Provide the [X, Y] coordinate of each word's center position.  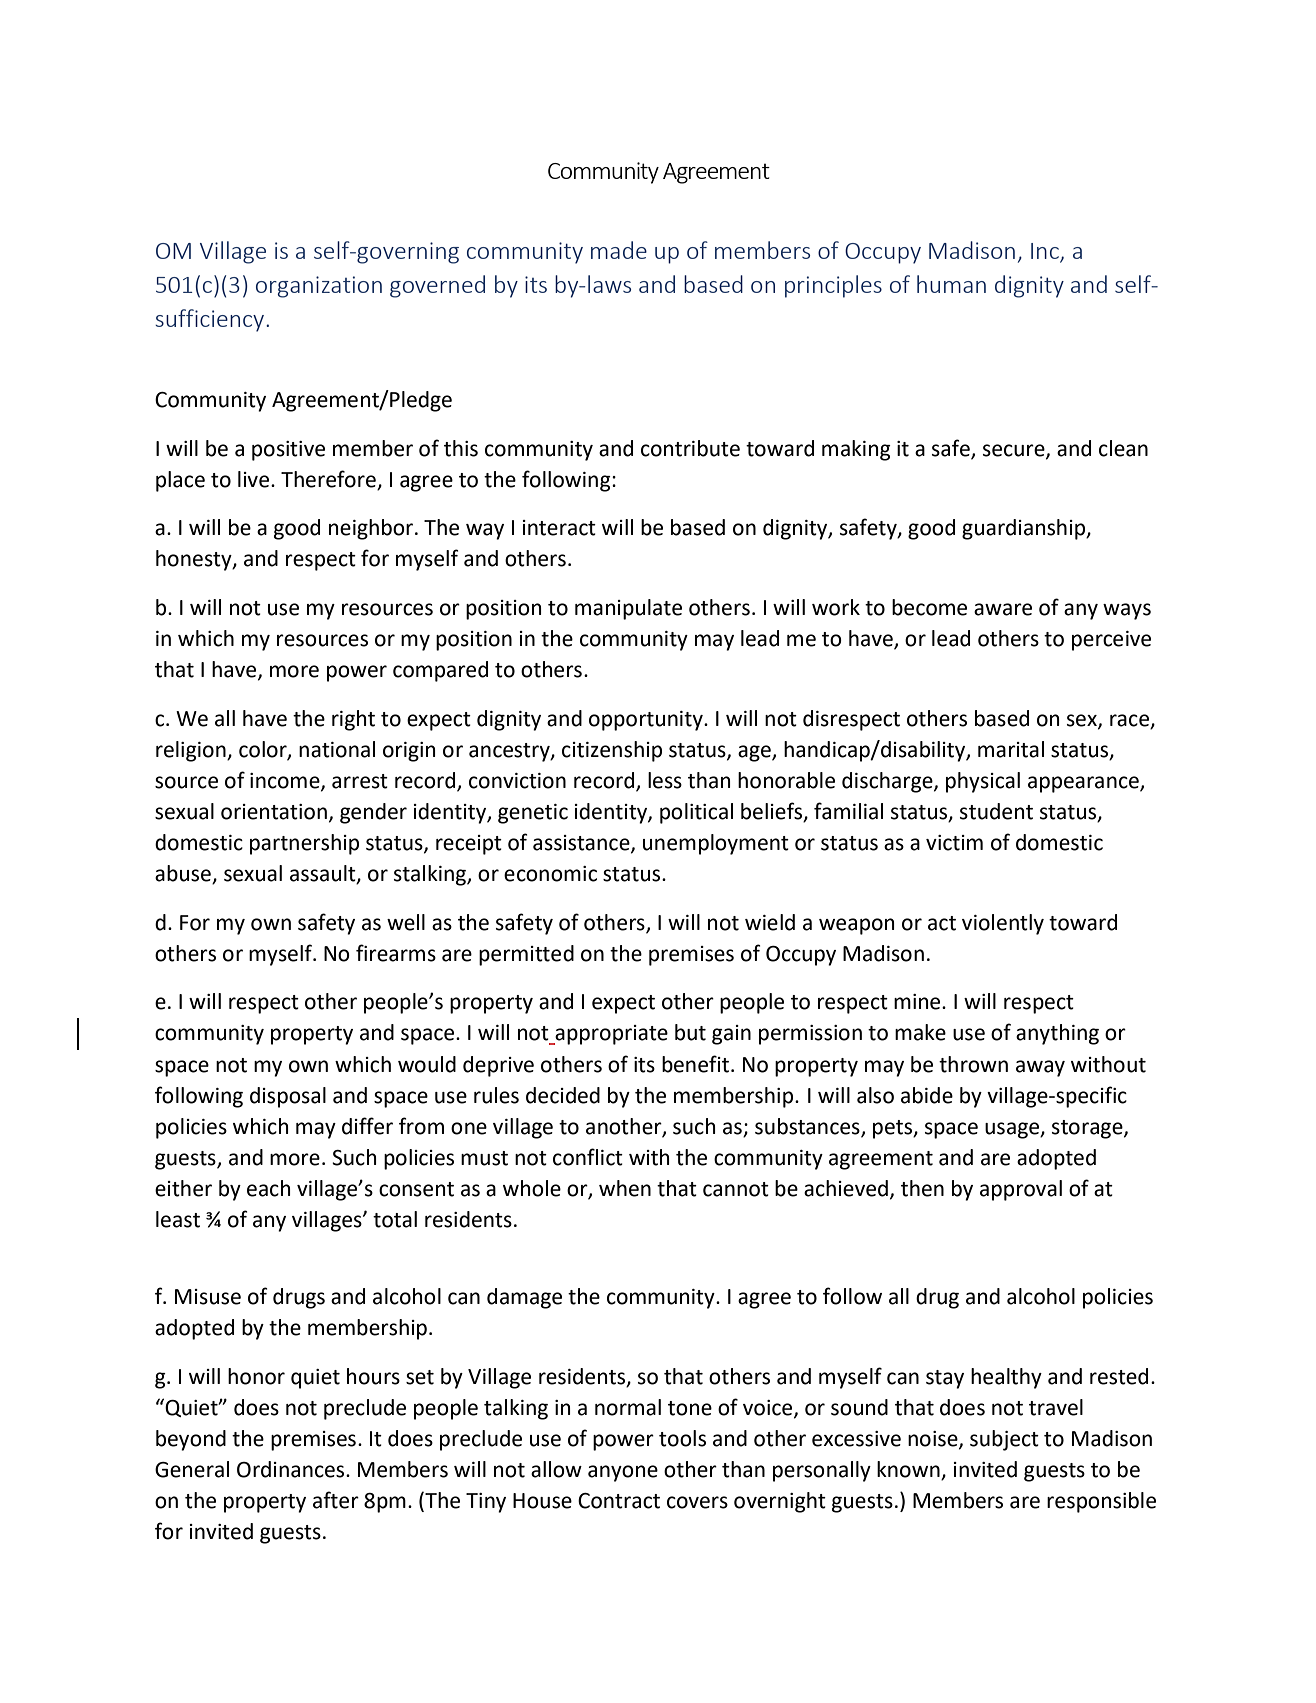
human [951, 284]
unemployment [716, 844]
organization [319, 287]
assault [324, 874]
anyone [623, 1473]
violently [1003, 924]
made [619, 250]
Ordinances [292, 1469]
